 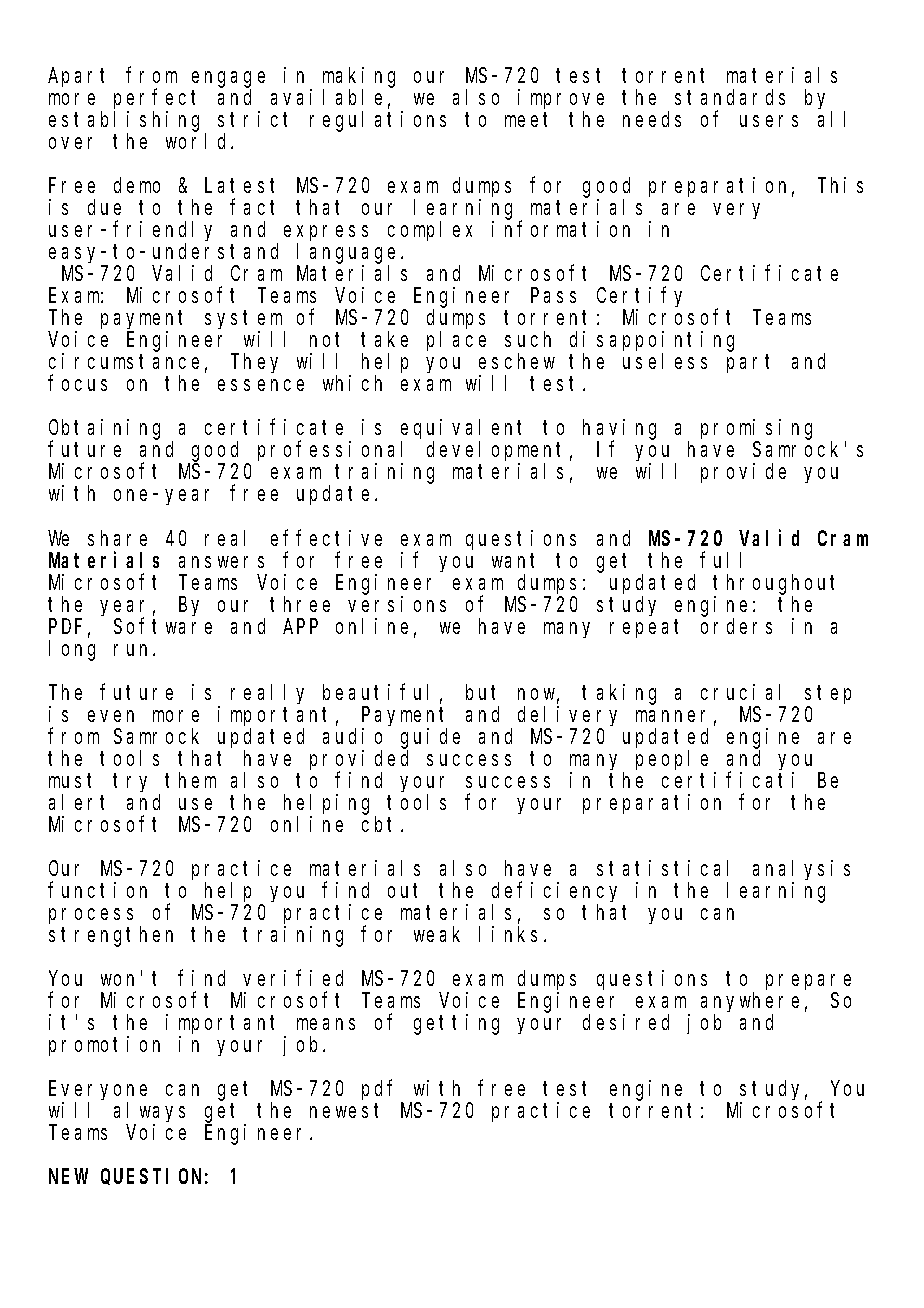 I want to click on regulations, so click(x=378, y=121).
